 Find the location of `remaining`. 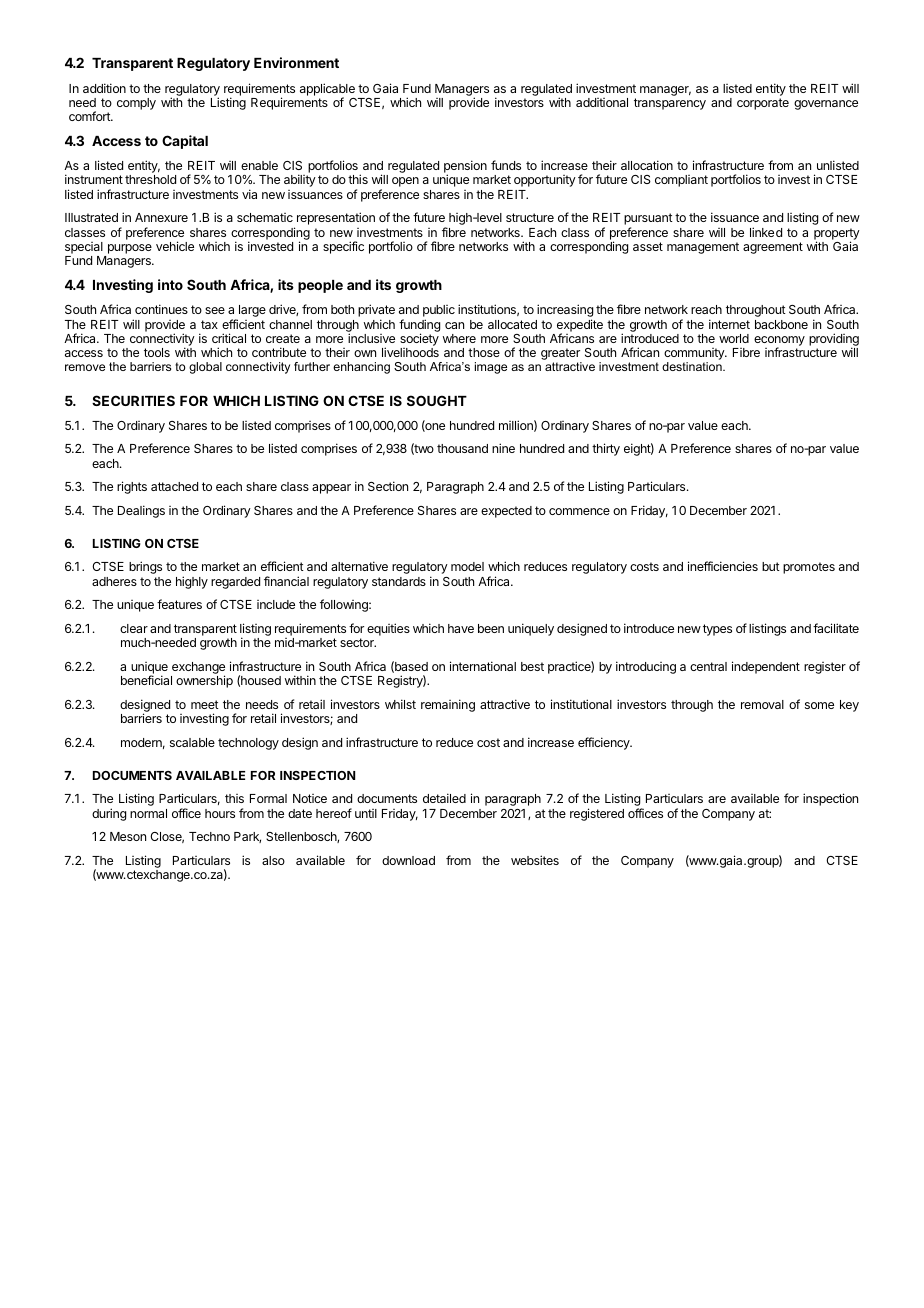

remaining is located at coordinates (448, 705).
